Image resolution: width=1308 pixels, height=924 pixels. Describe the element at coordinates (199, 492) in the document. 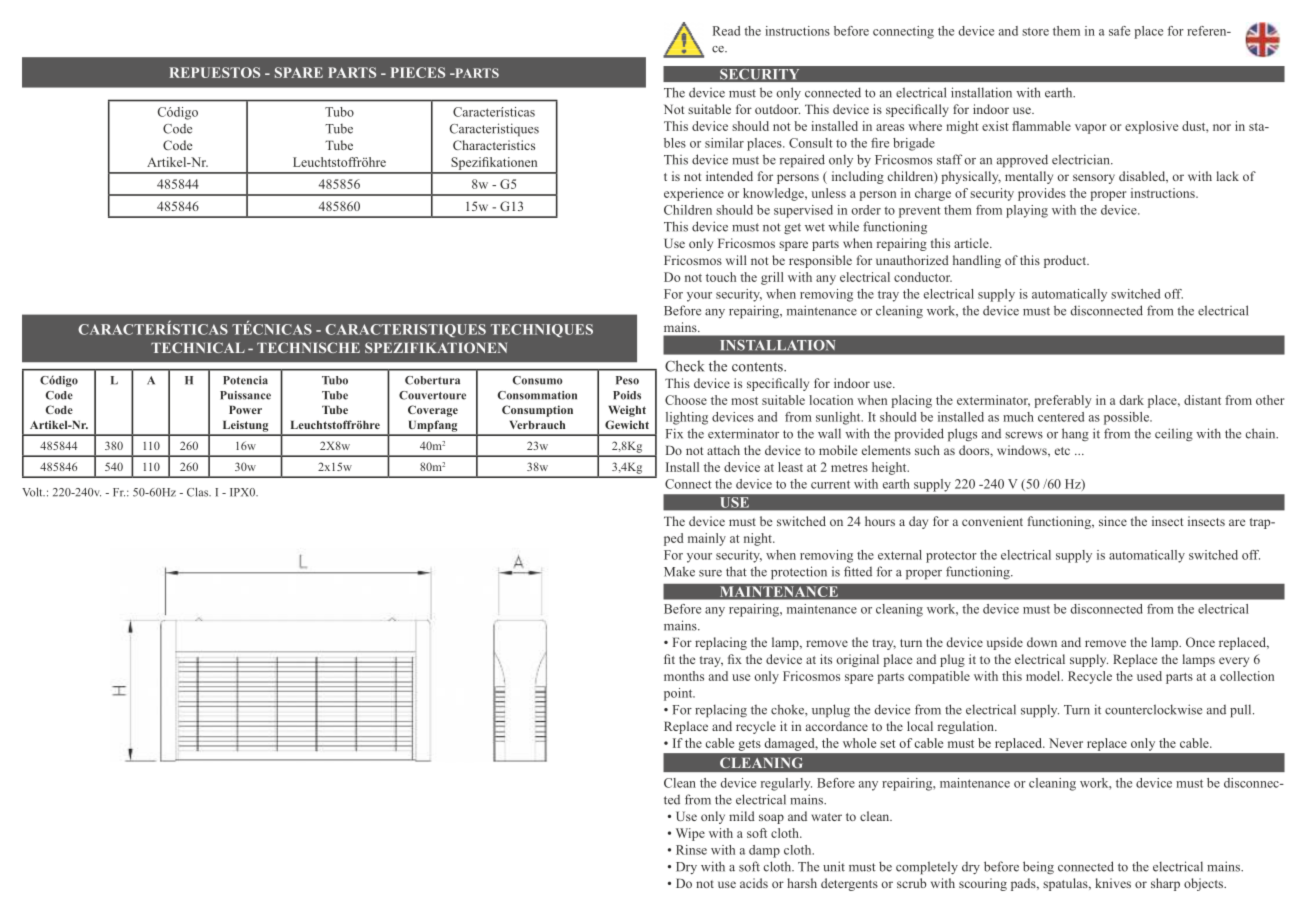

I see `Clas` at that location.
